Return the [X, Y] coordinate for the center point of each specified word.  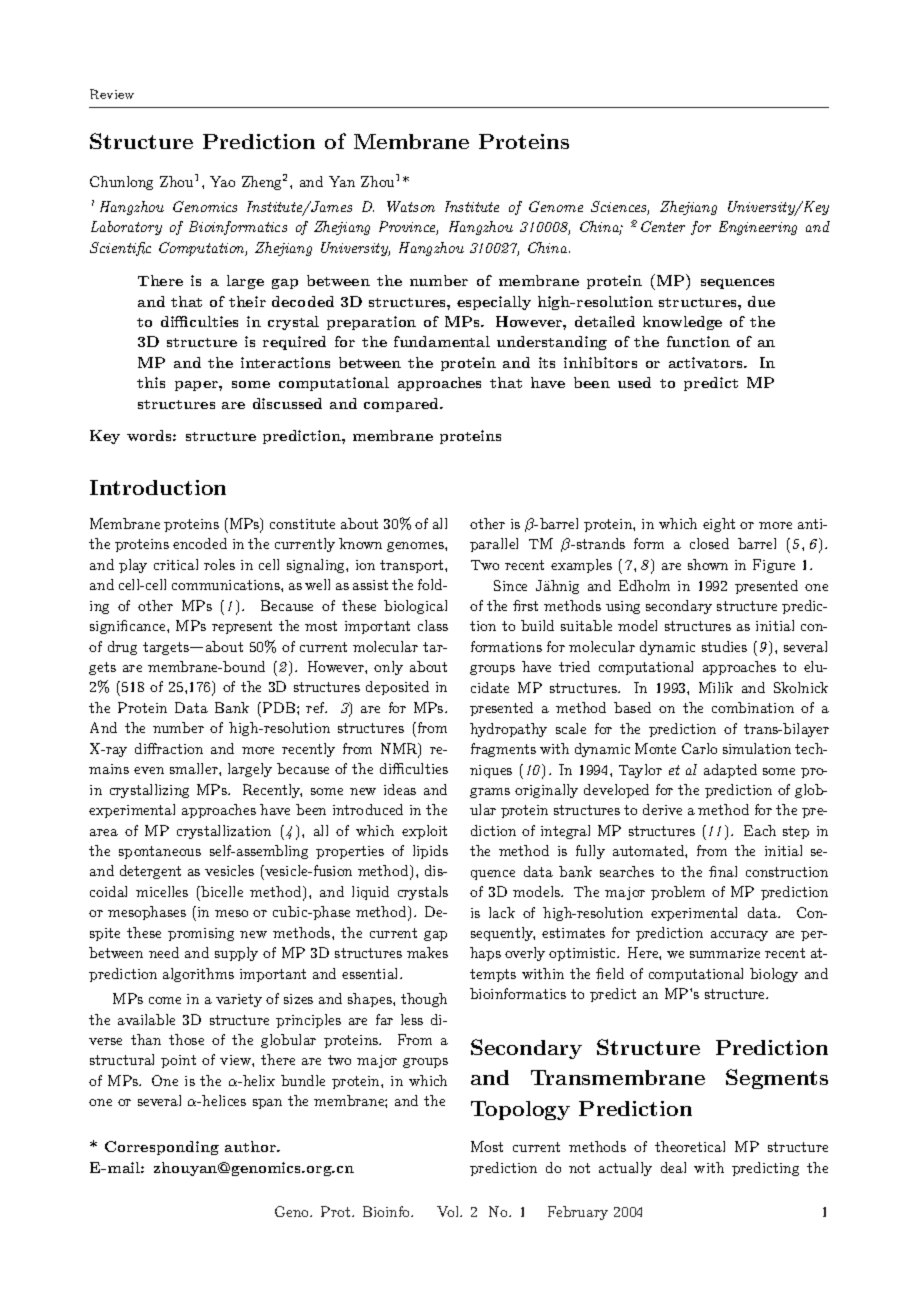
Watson [411, 206]
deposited [397, 688]
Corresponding [162, 1148]
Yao [222, 181]
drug [122, 648]
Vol [449, 1211]
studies [724, 646]
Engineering [758, 228]
